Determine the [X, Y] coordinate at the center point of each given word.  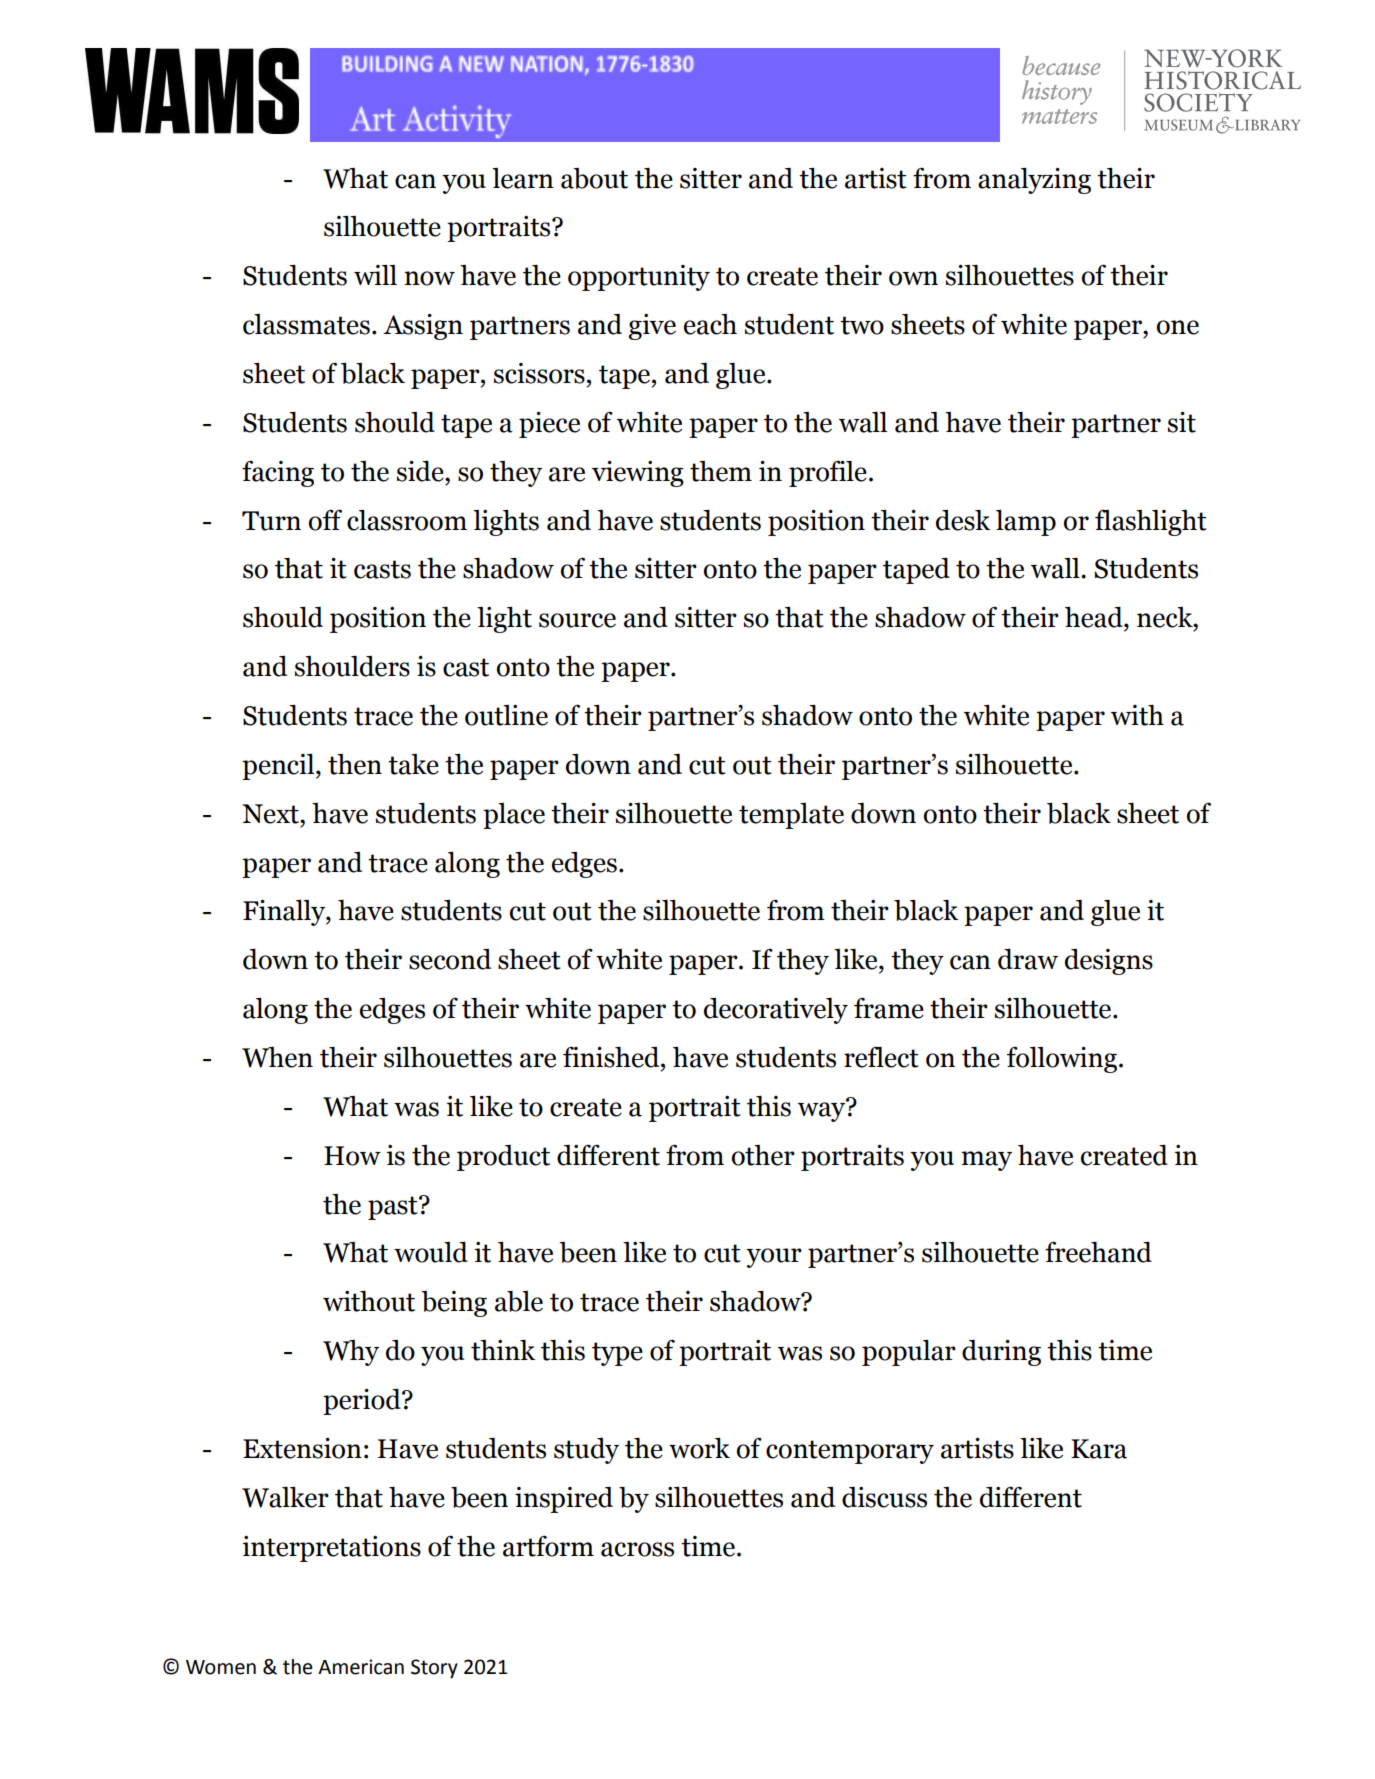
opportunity [639, 278]
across [637, 1549]
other [763, 1155]
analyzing [1034, 181]
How [352, 1156]
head [1095, 617]
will [375, 275]
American [361, 1667]
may [986, 1161]
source [577, 620]
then [355, 764]
